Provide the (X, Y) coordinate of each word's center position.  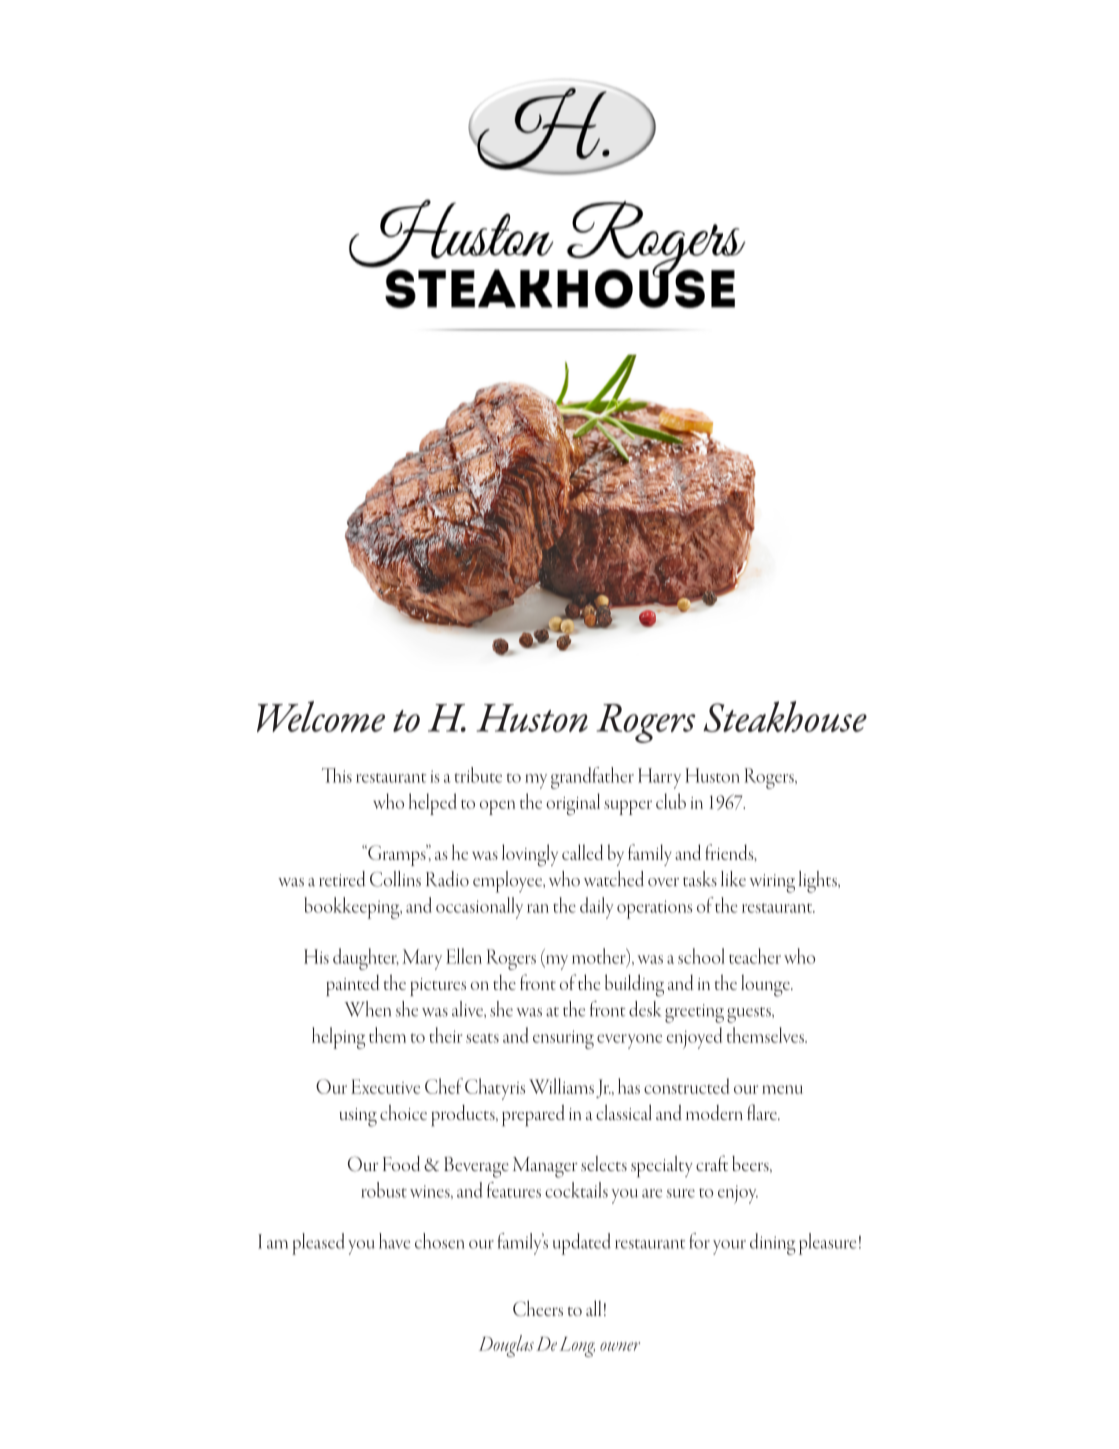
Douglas (506, 1346)
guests (750, 1015)
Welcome (321, 716)
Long (577, 1347)
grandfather (592, 778)
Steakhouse (785, 716)
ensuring (563, 1039)
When (367, 1009)
